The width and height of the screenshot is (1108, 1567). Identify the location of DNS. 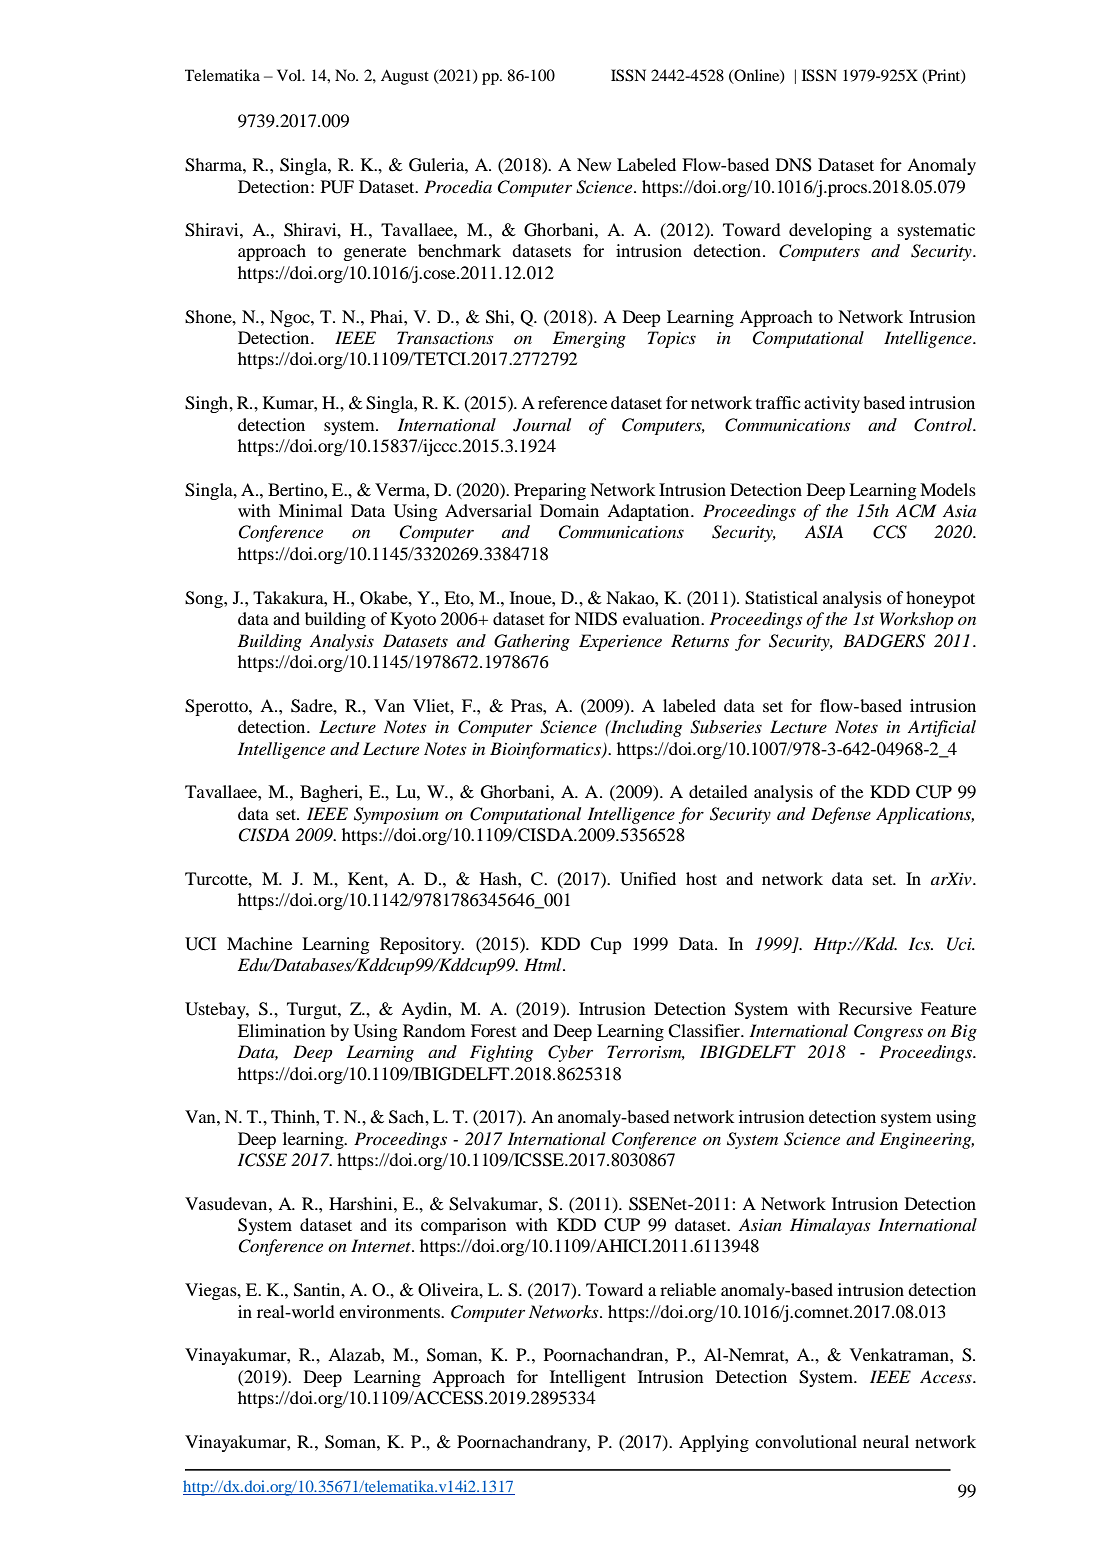
(794, 165).
